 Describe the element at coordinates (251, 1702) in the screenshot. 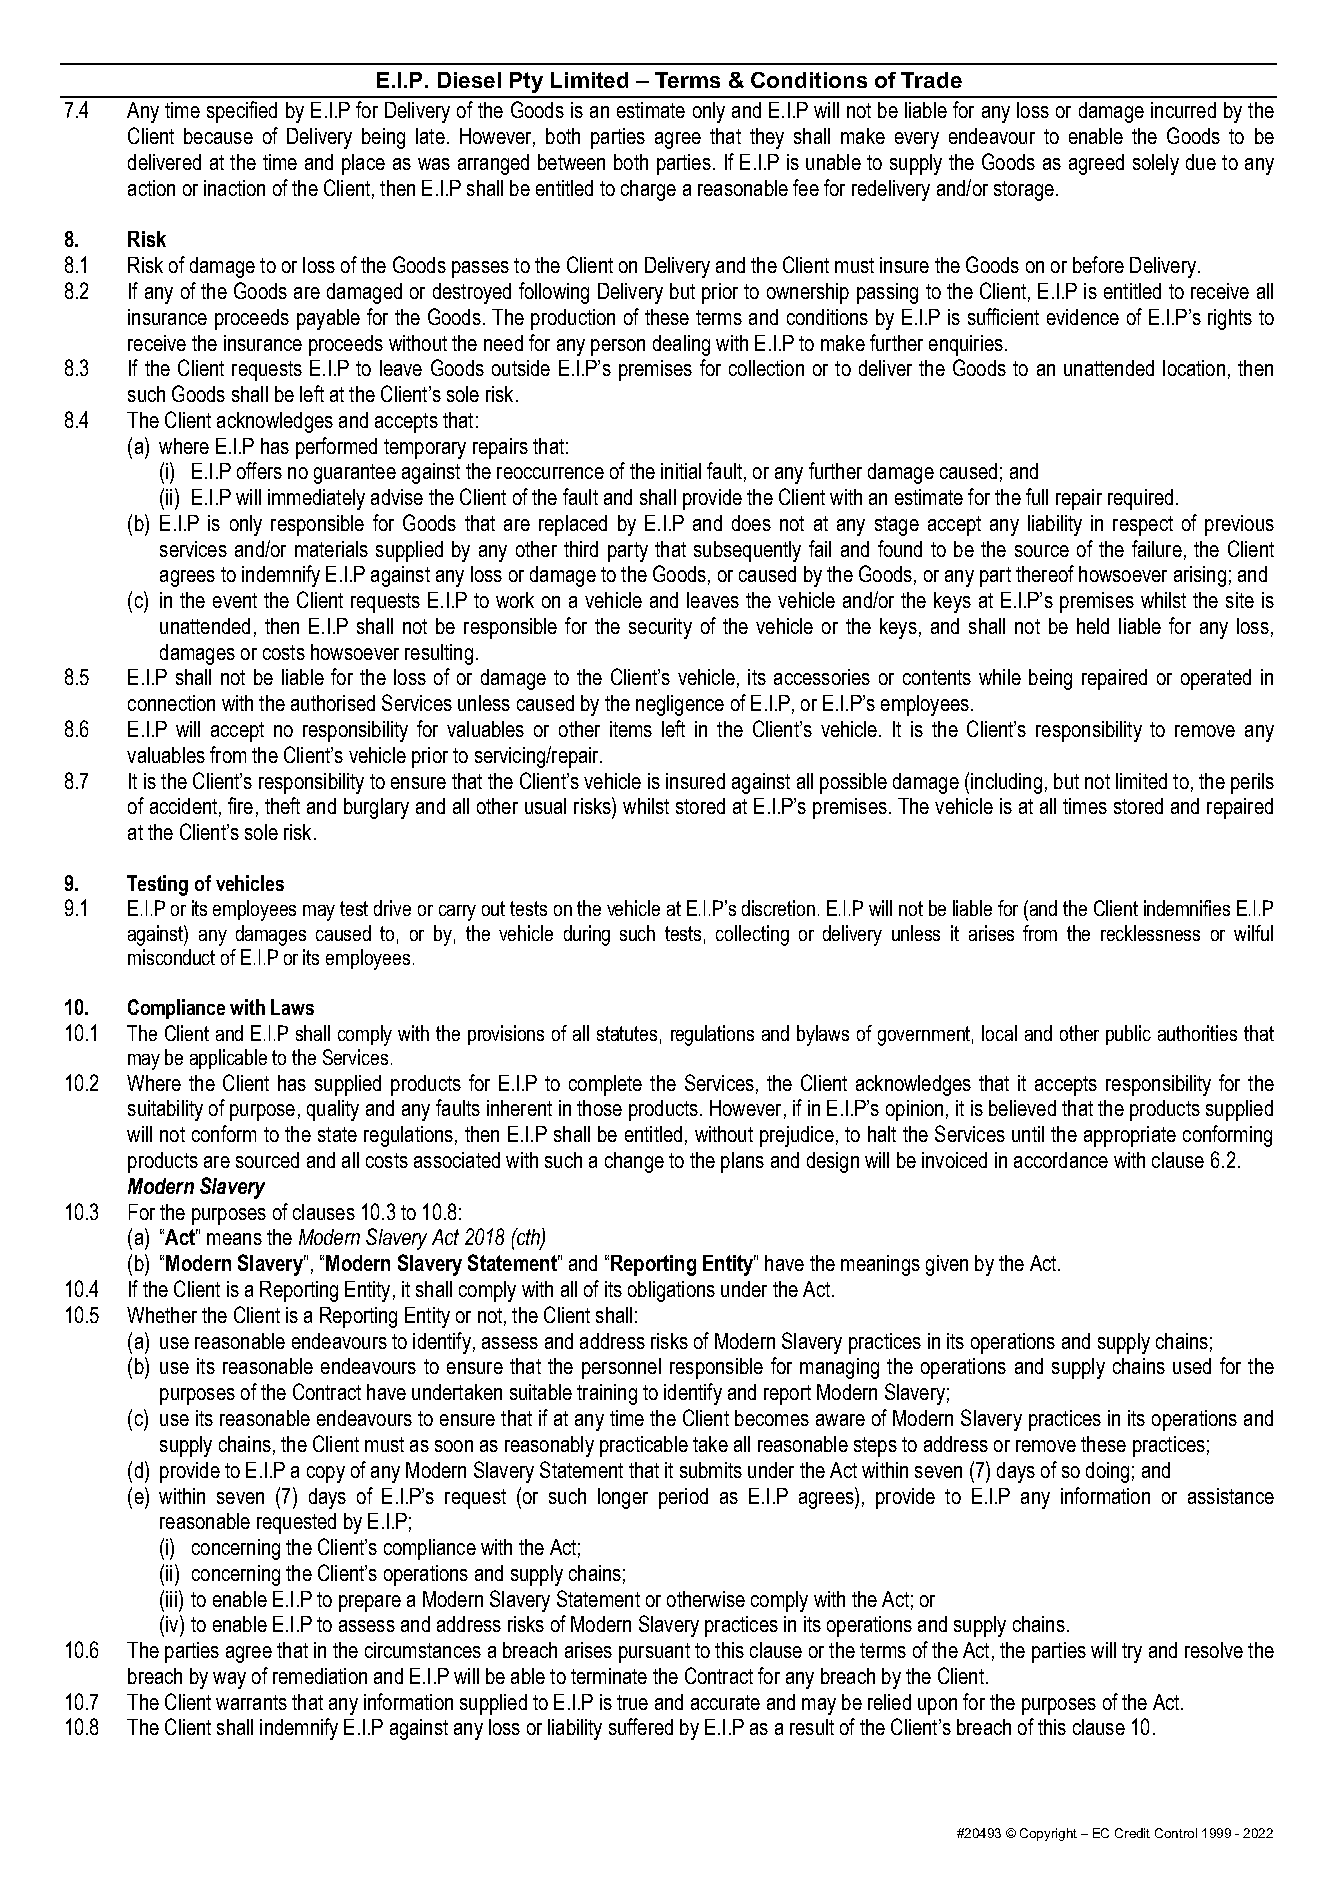

I see `warrants` at that location.
